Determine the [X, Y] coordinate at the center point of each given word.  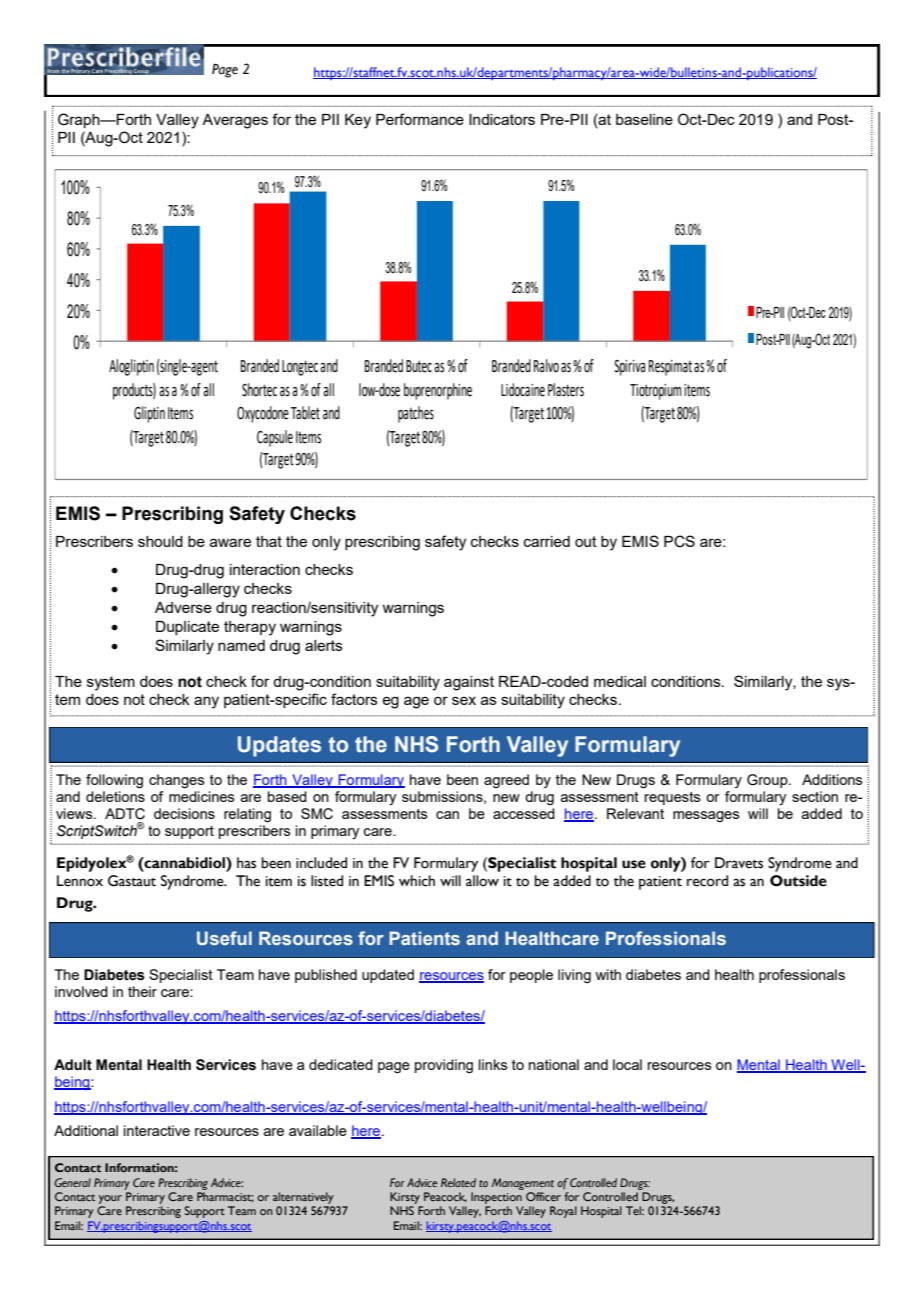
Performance [420, 119]
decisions [184, 813]
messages [706, 817]
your [110, 1199]
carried [547, 541]
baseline [644, 119]
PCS [679, 541]
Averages [235, 121]
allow [482, 881]
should [160, 541]
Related [458, 1182]
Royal [563, 1212]
